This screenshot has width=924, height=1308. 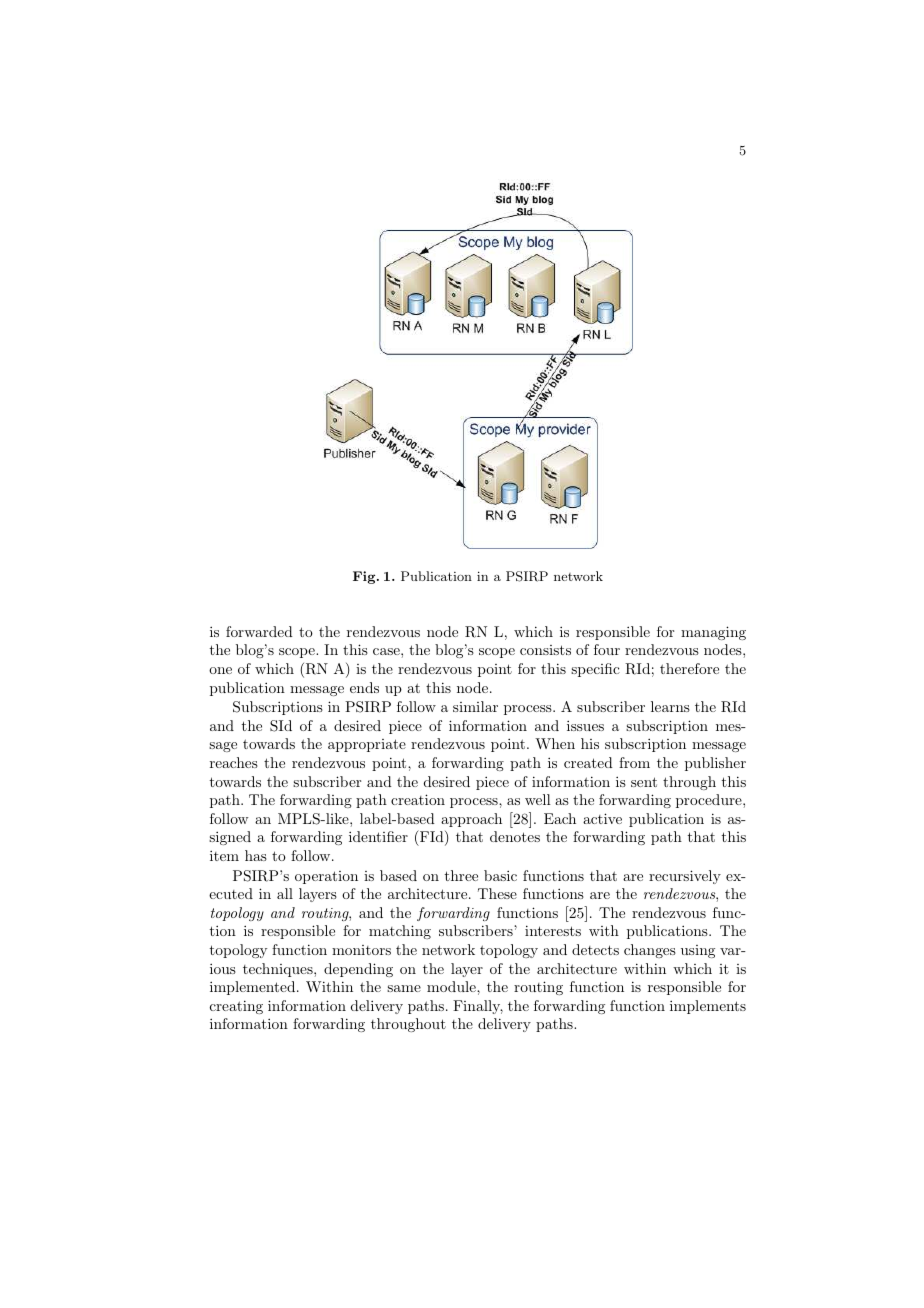 I want to click on managing, so click(x=713, y=633).
